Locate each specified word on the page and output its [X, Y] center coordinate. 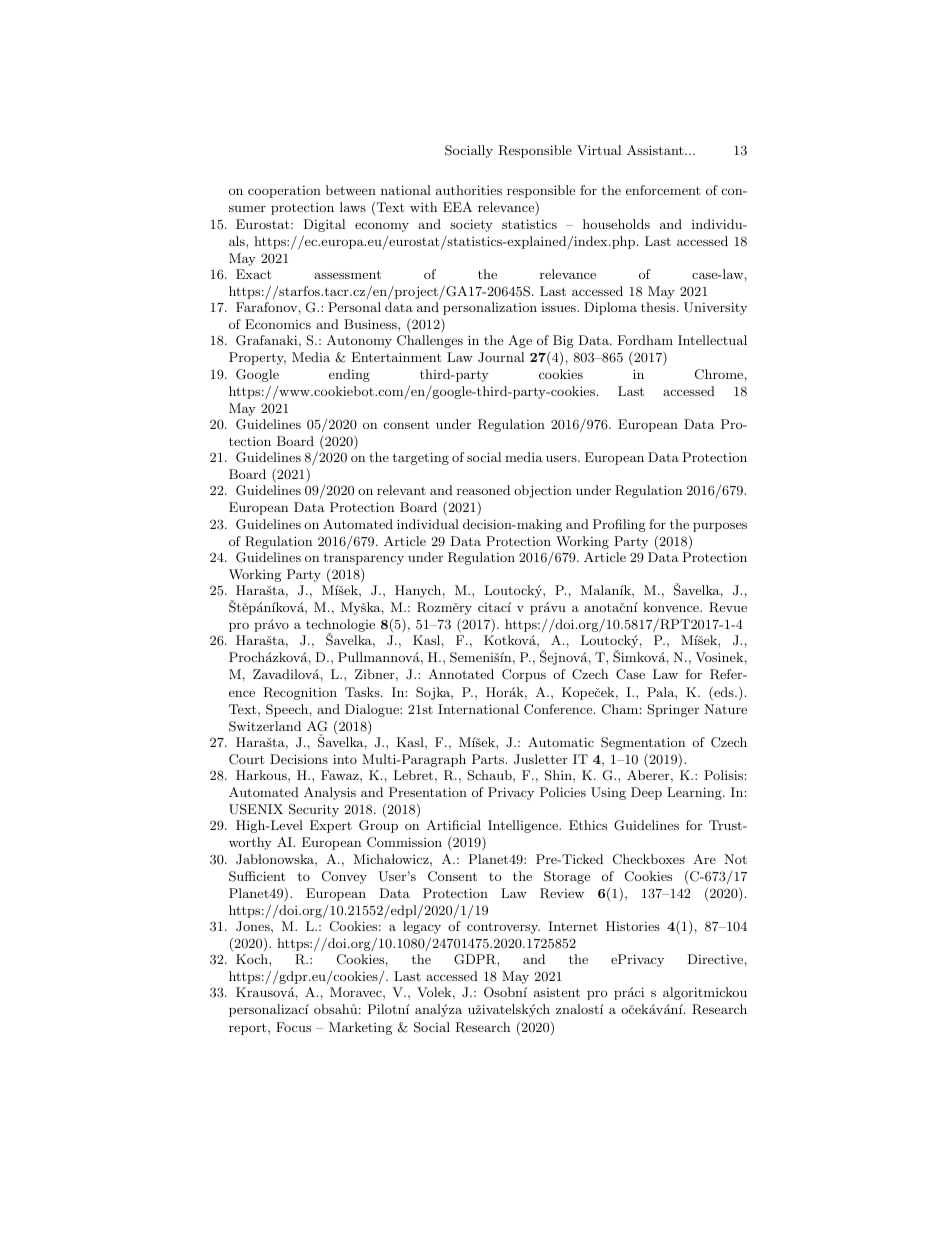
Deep [646, 793]
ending [349, 375]
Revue [728, 607]
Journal [501, 357]
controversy [503, 928]
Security [314, 810]
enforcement [663, 190]
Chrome [719, 374]
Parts [488, 759]
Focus [293, 1027]
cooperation [284, 192]
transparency [363, 559]
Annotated [461, 674]
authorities [469, 190]
